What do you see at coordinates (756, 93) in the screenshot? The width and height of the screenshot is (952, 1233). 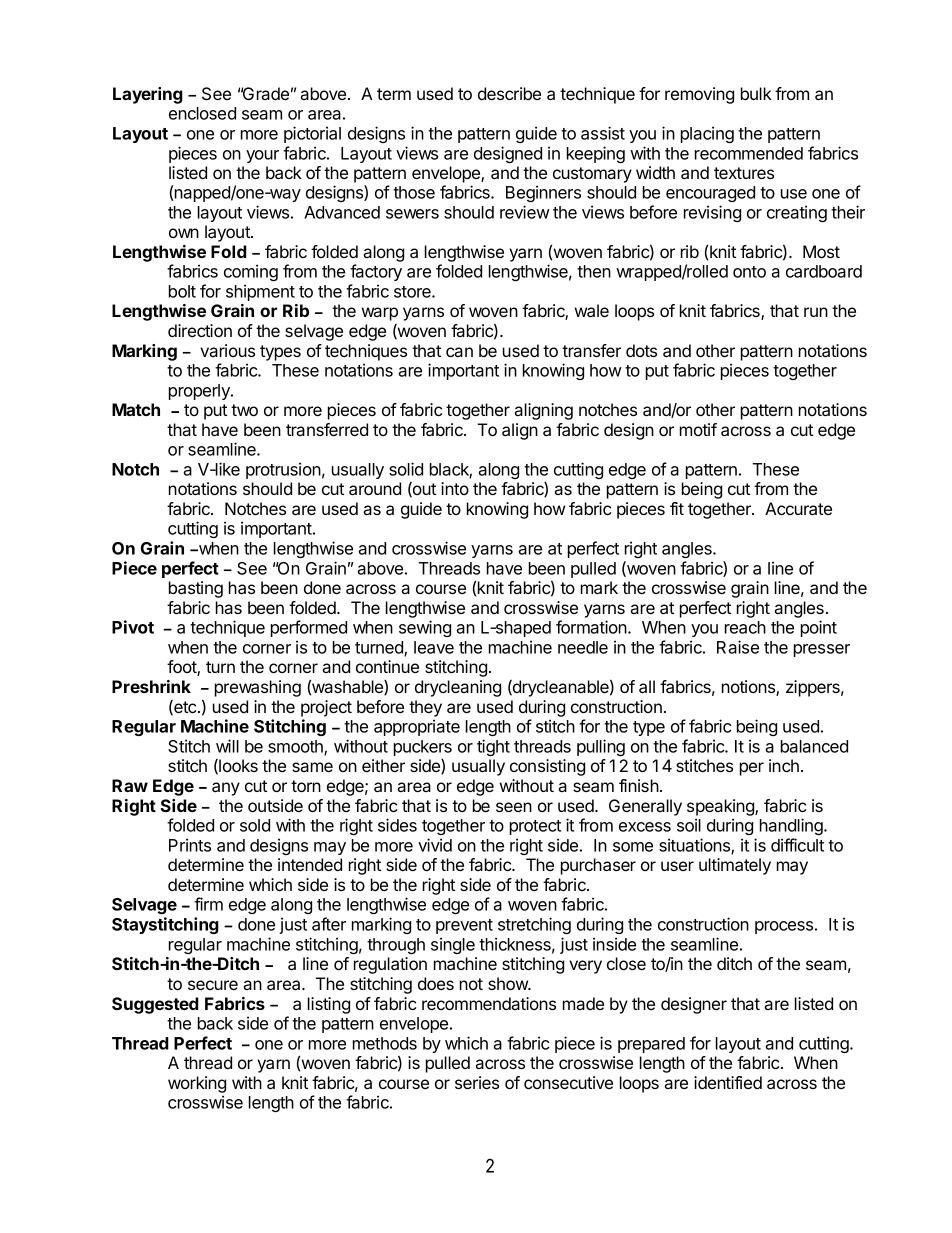 I see `bulk` at bounding box center [756, 93].
